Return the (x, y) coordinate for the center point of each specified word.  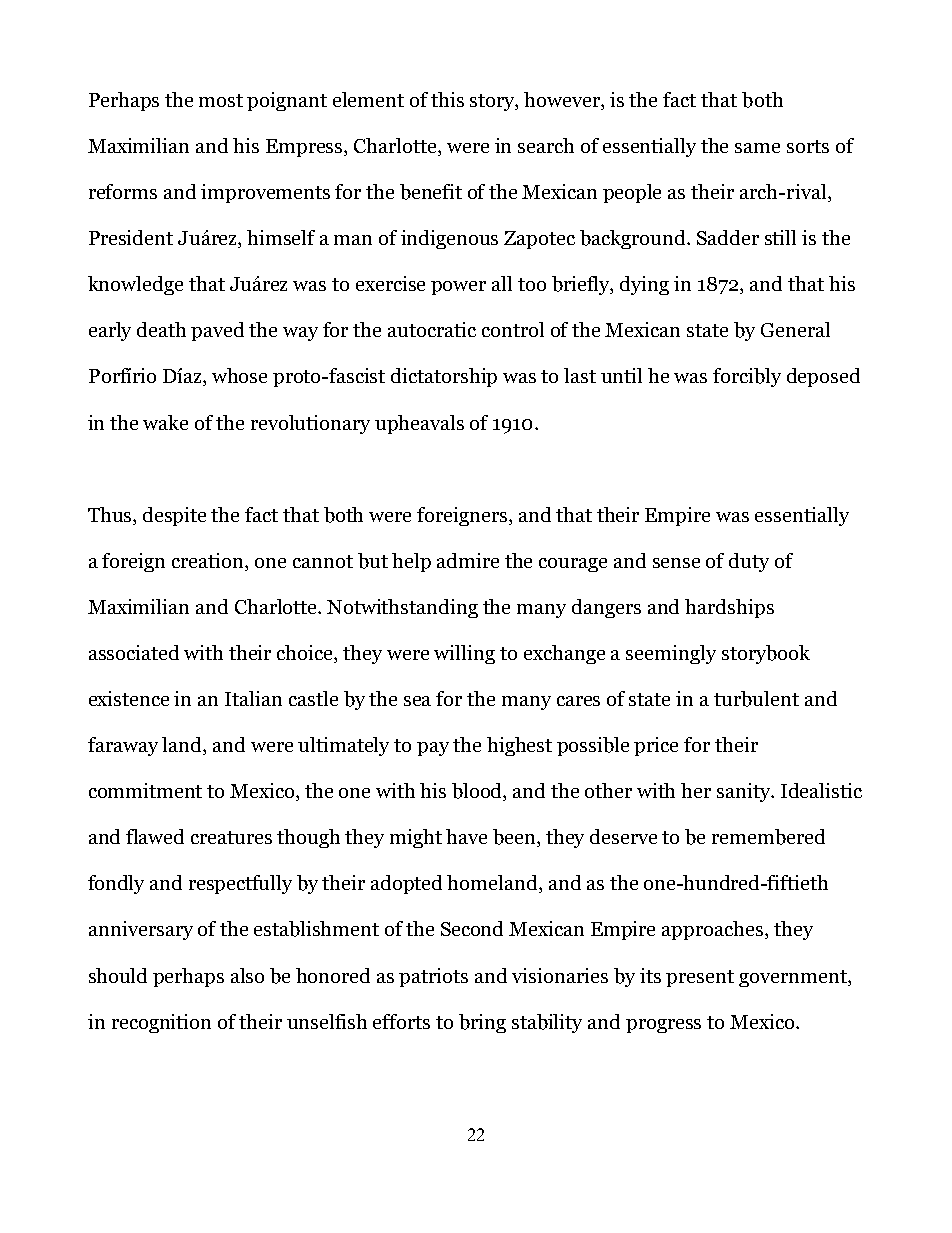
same (757, 148)
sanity (745, 792)
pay (433, 749)
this (447, 99)
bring (482, 1023)
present (700, 978)
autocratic (432, 329)
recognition (161, 1023)
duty (749, 562)
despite (174, 516)
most (221, 100)
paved (217, 331)
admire (468, 560)
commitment (145, 790)
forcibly (747, 377)
